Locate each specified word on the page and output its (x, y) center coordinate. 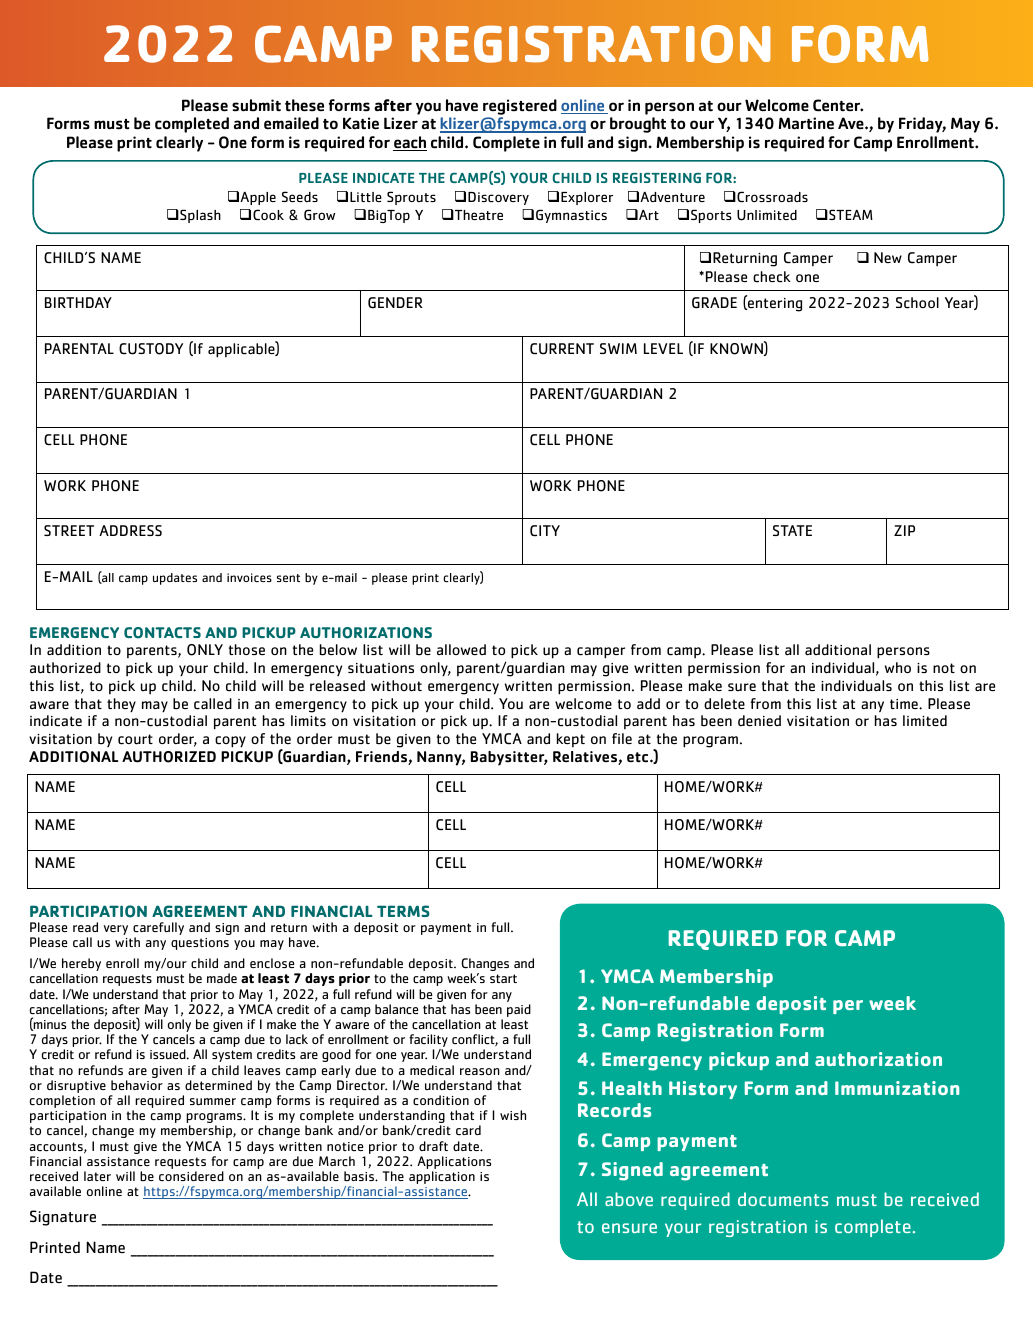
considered (191, 1176)
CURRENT (562, 349)
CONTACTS (162, 633)
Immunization (897, 1088)
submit (256, 105)
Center (838, 105)
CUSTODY (151, 349)
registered (520, 107)
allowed (461, 649)
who (898, 667)
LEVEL (663, 348)
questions (200, 944)
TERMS (403, 911)
